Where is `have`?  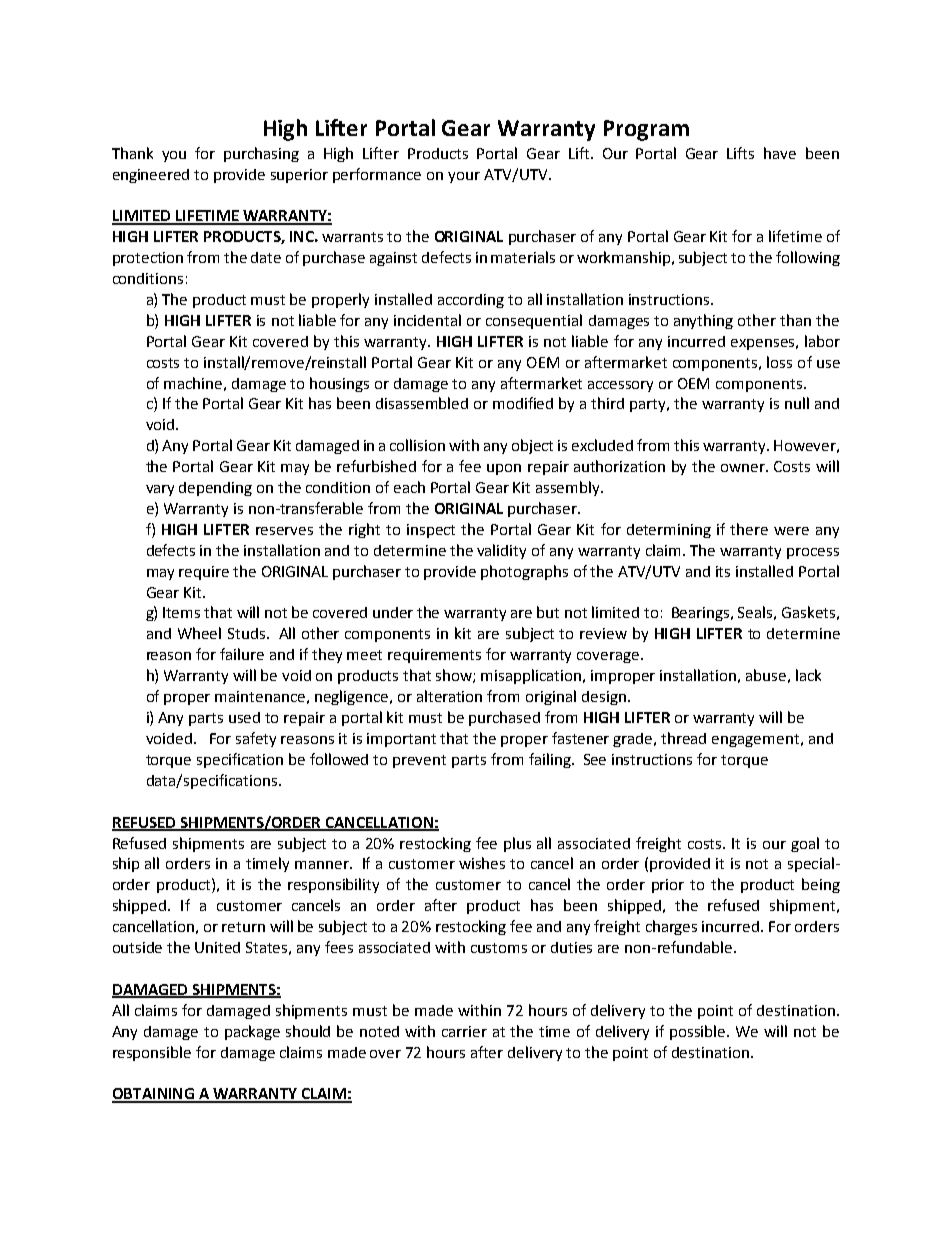
have is located at coordinates (780, 153).
